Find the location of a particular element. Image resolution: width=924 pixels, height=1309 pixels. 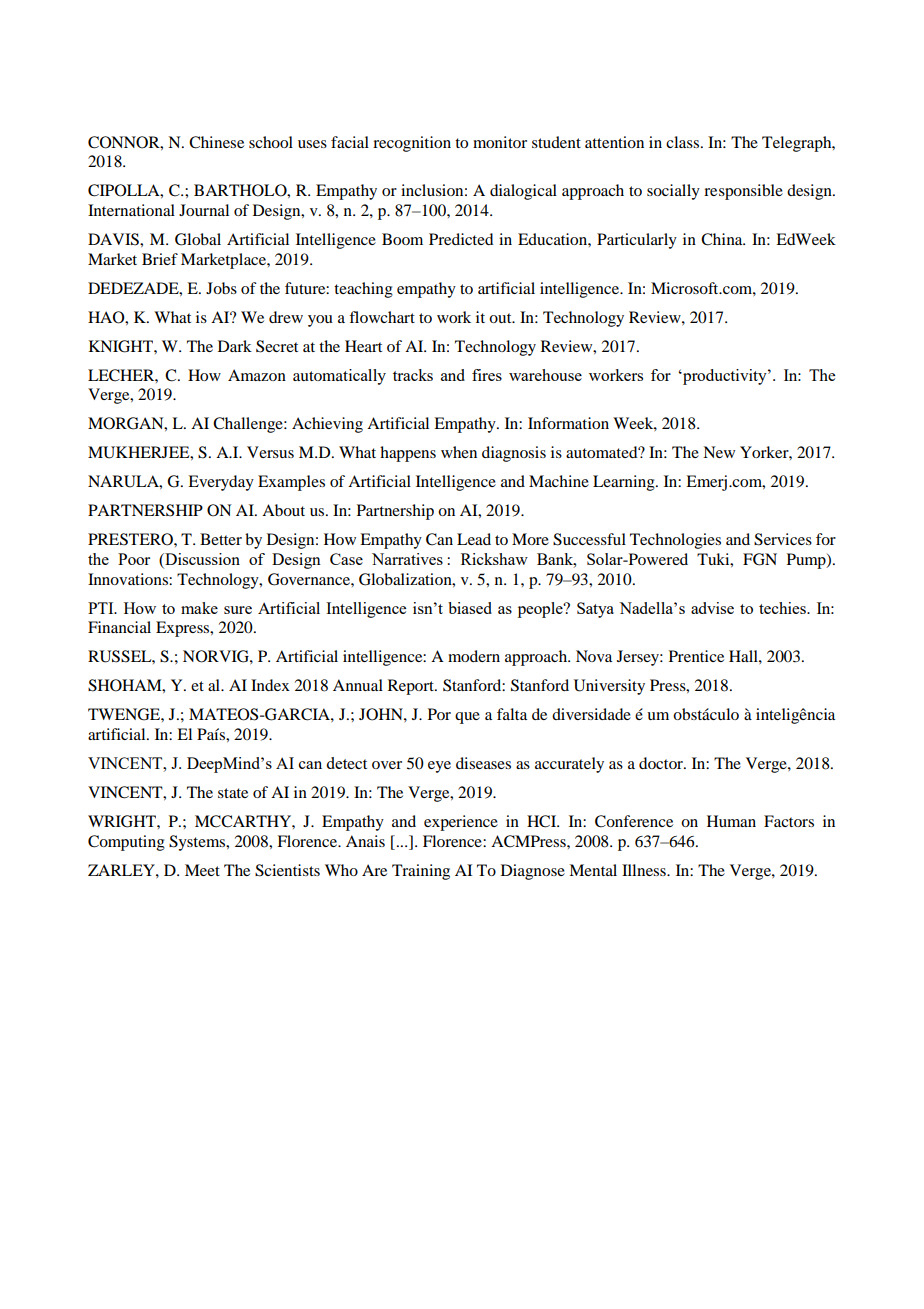

recognition is located at coordinates (412, 144).
